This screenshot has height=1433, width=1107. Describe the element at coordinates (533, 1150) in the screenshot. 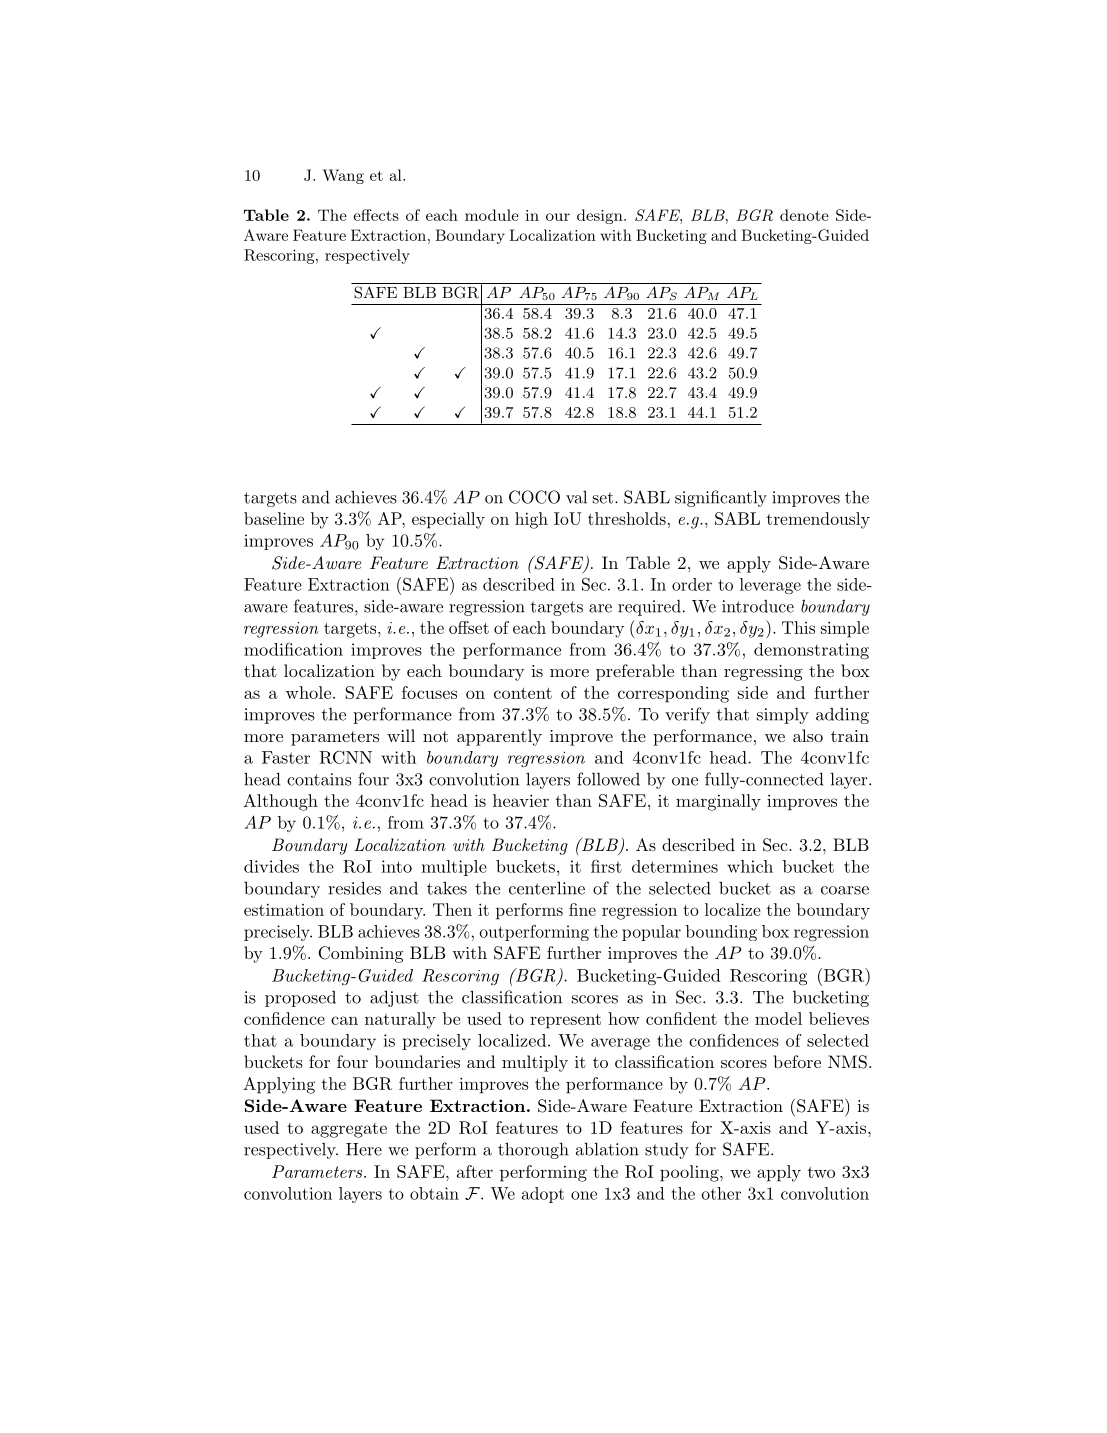

I see `thorough` at that location.
